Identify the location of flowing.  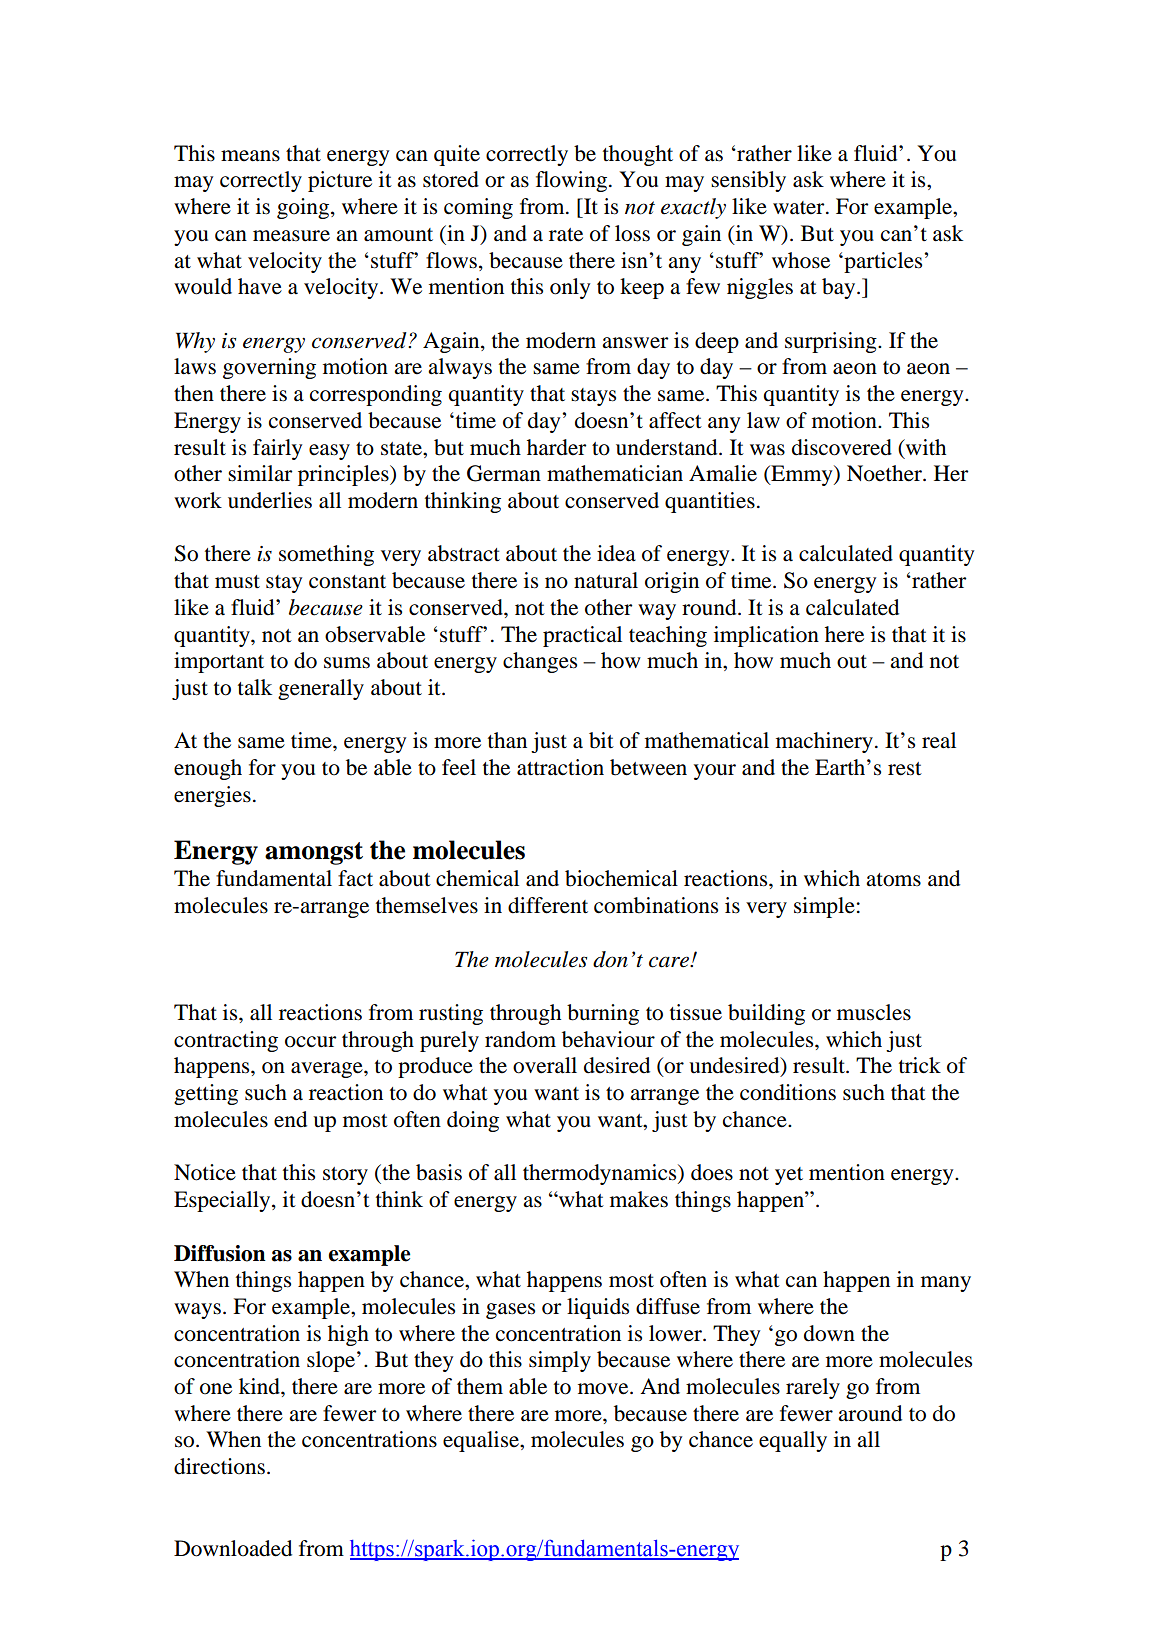
(571, 181).
